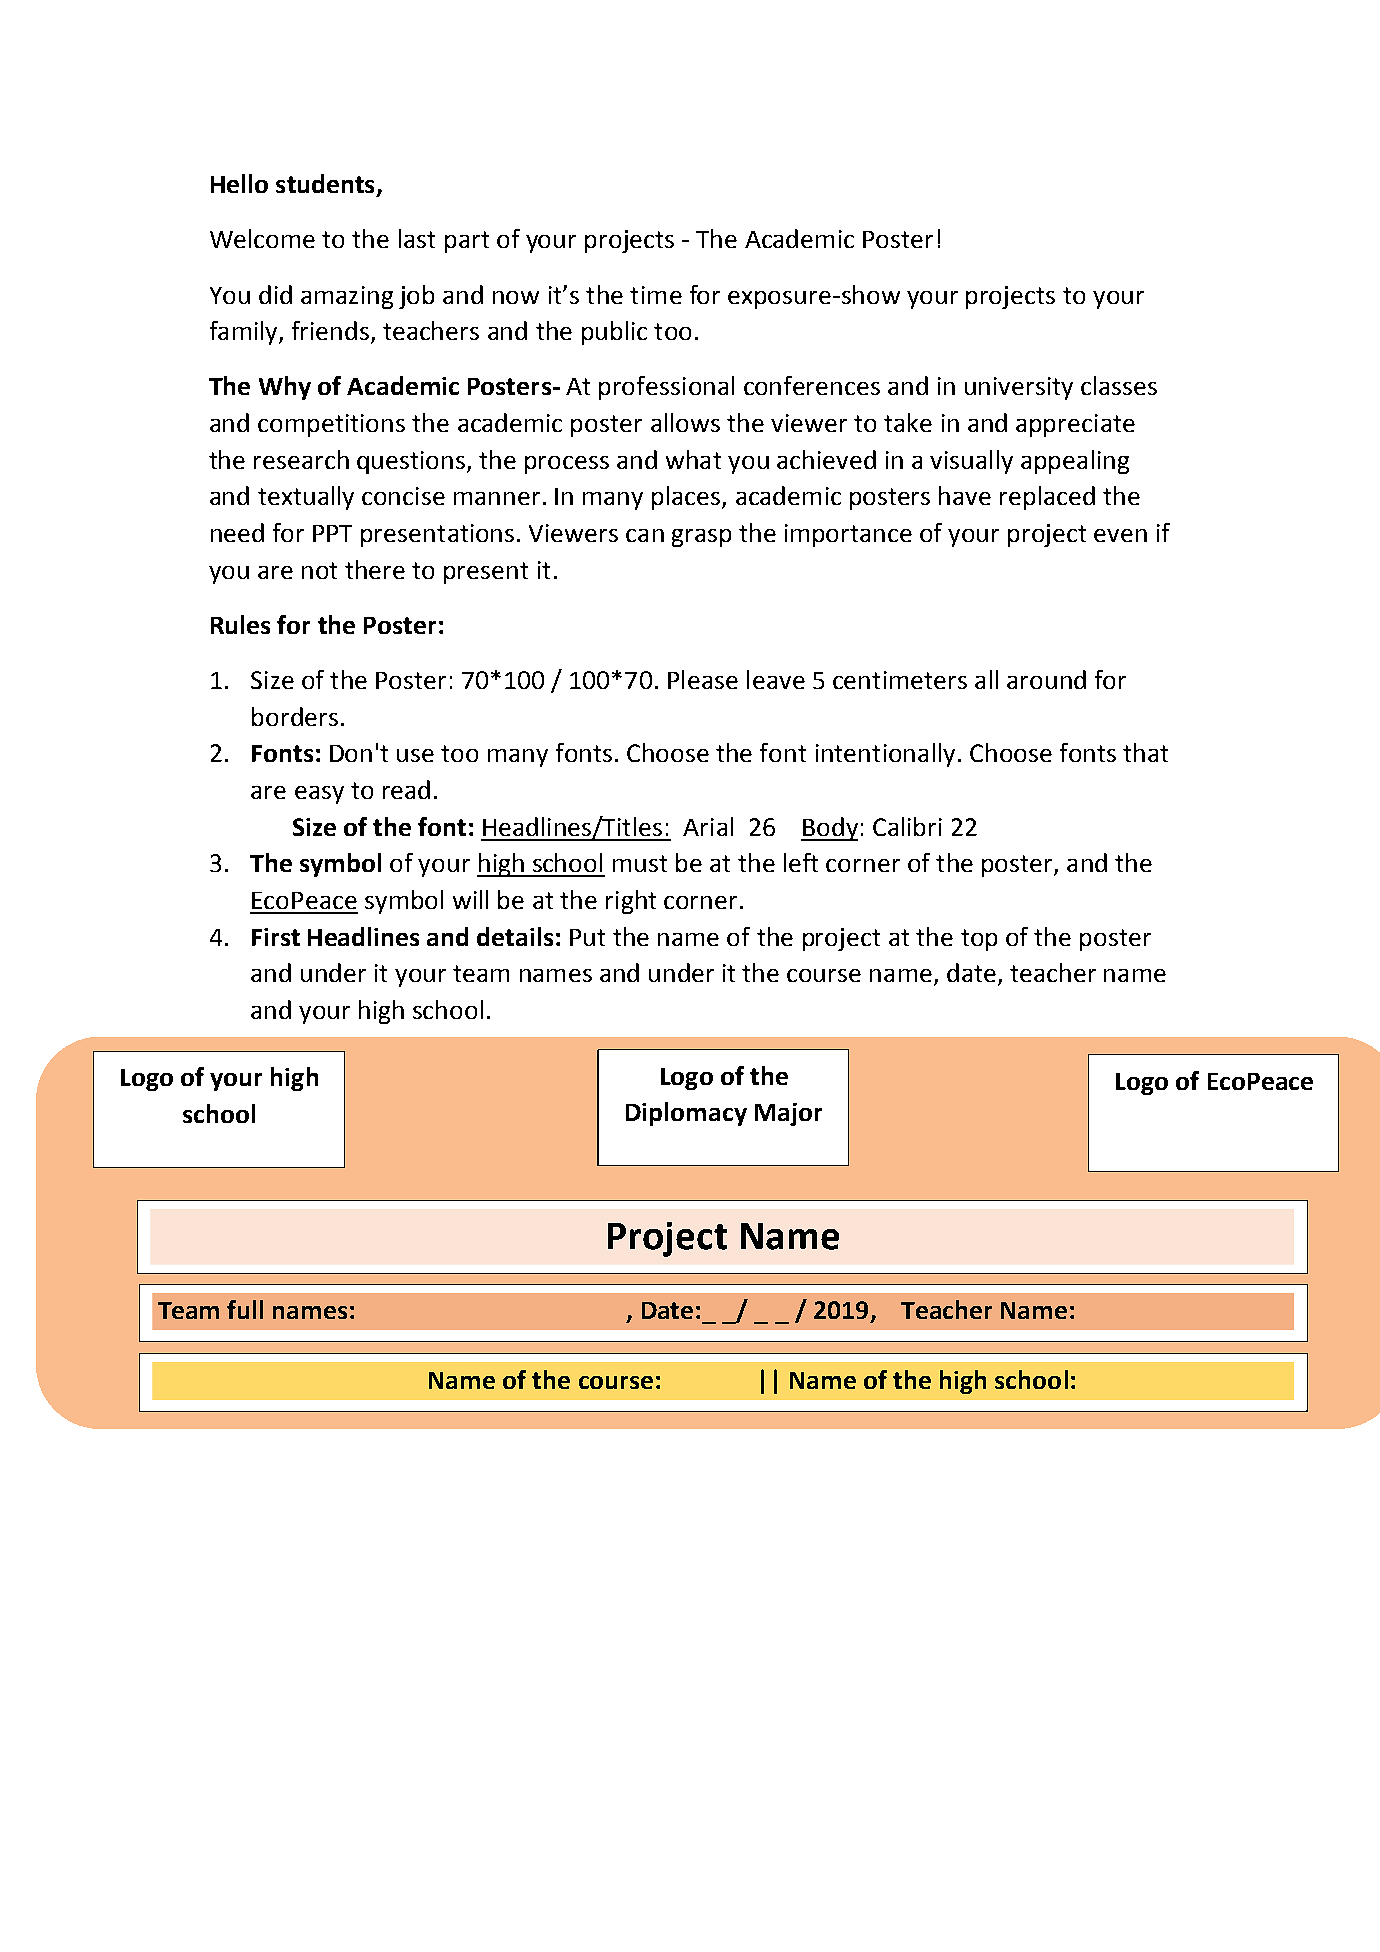  Describe the element at coordinates (245, 1309) in the screenshot. I see `full` at that location.
